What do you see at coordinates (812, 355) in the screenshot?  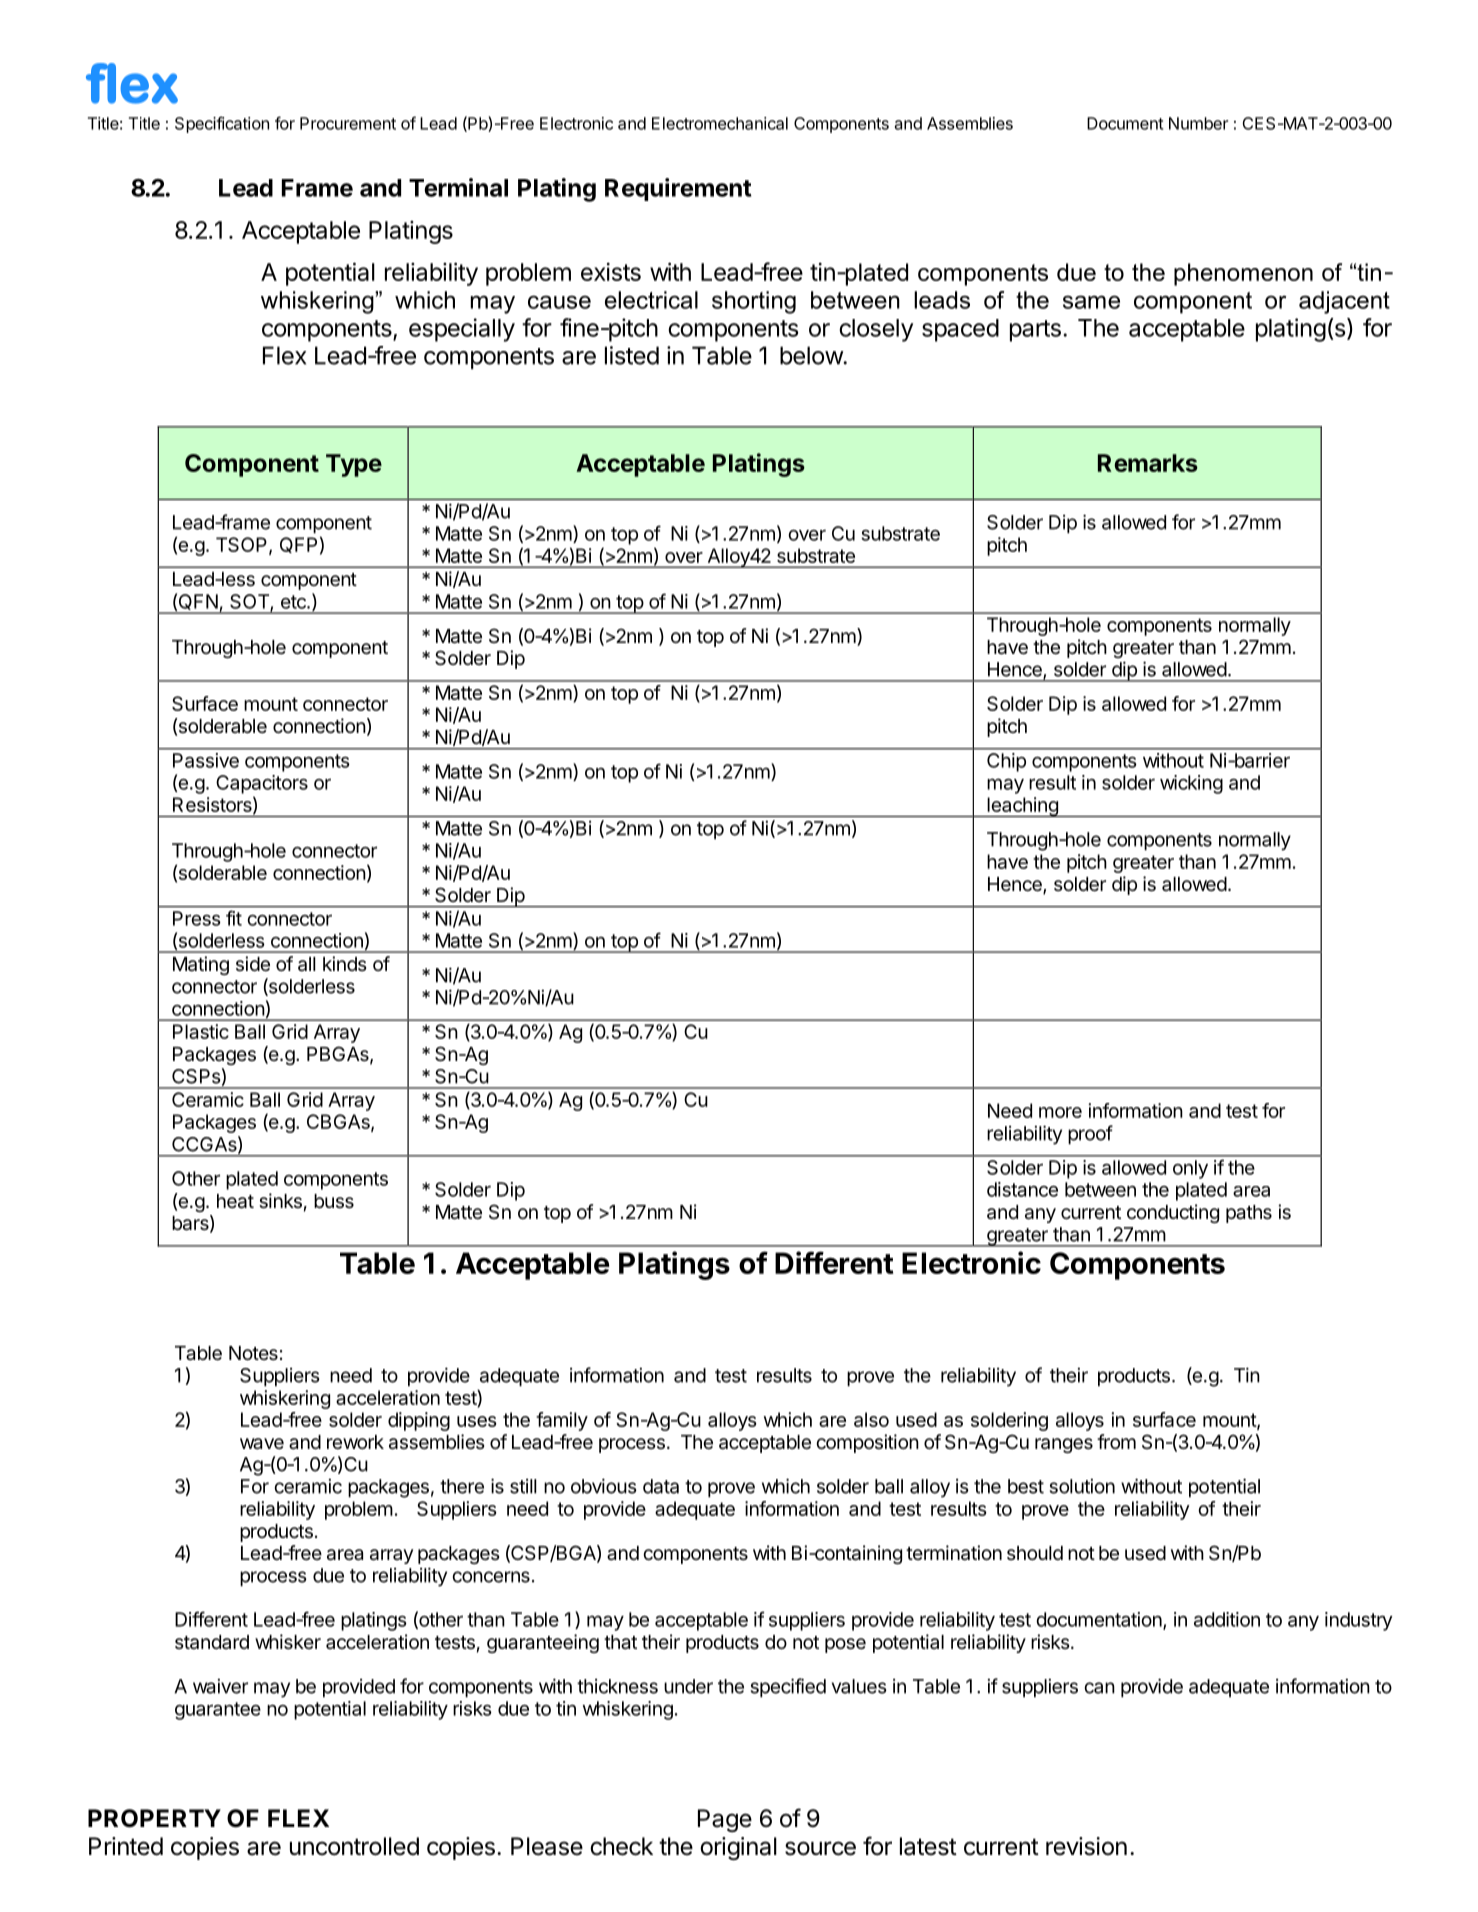 I see `below` at bounding box center [812, 355].
